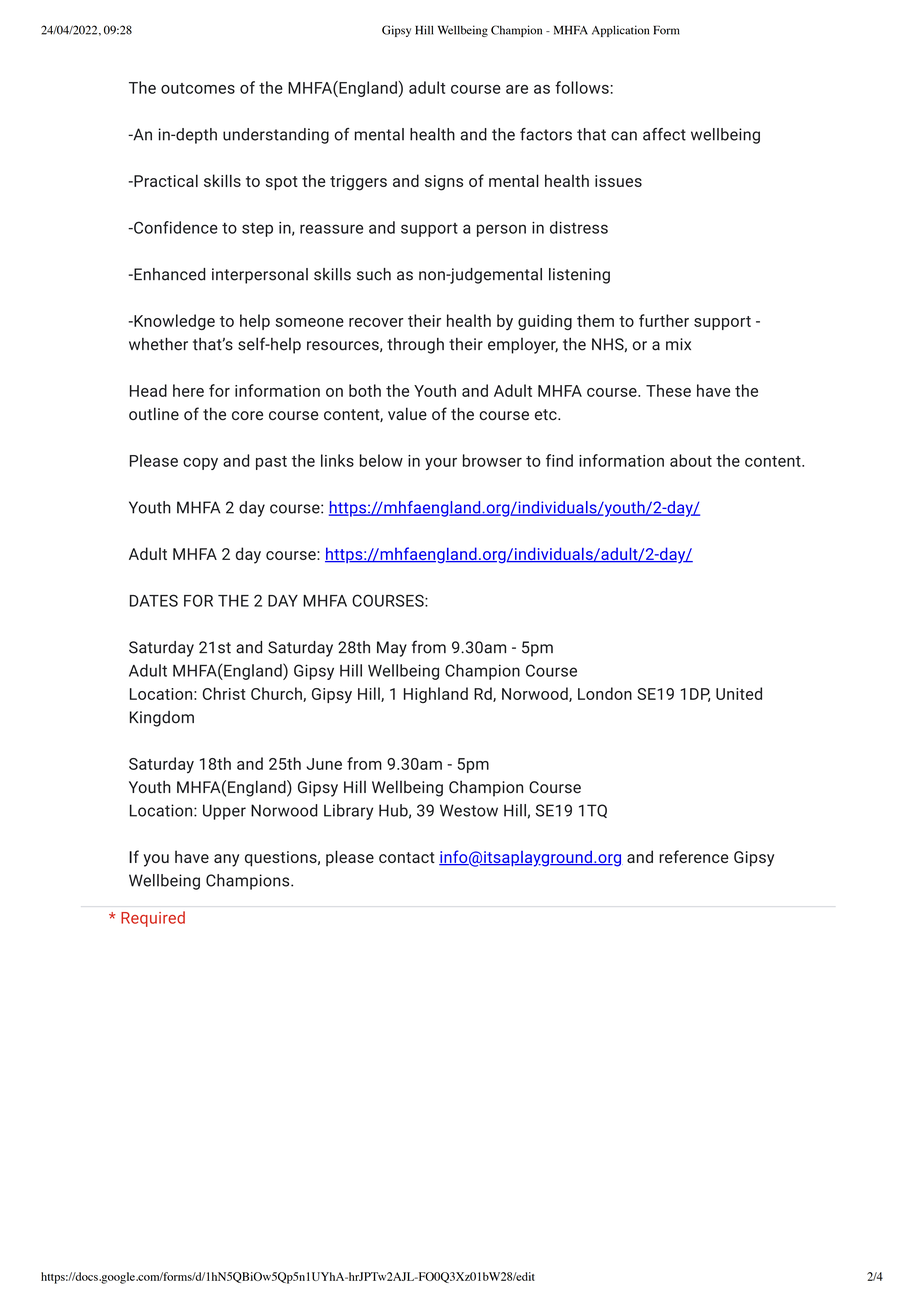 This document has height=1307, width=924. I want to click on outcomes, so click(198, 88).
